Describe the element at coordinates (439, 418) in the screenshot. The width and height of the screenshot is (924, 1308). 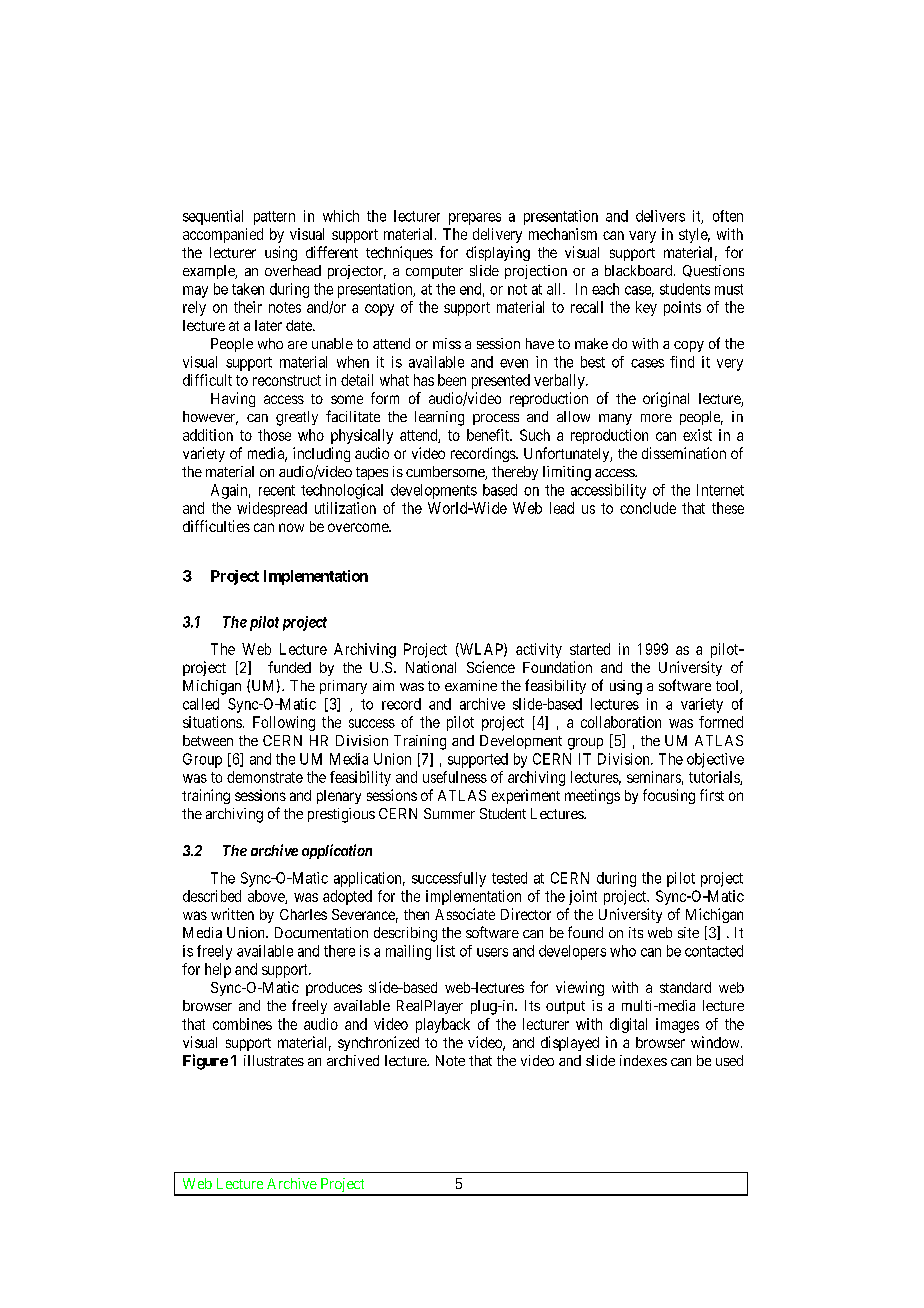
I see `learning` at that location.
